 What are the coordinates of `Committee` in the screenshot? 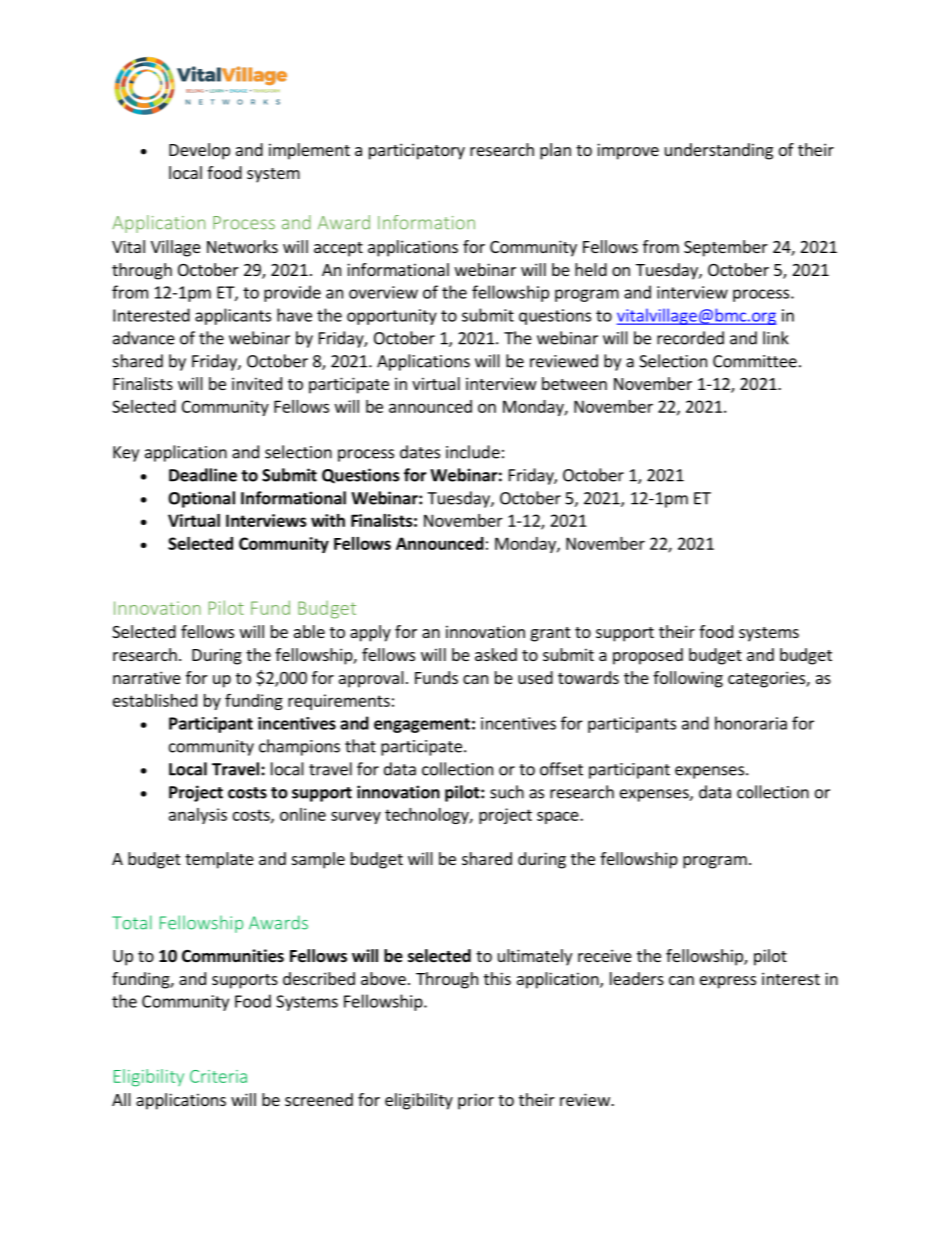 It's located at (755, 361).
